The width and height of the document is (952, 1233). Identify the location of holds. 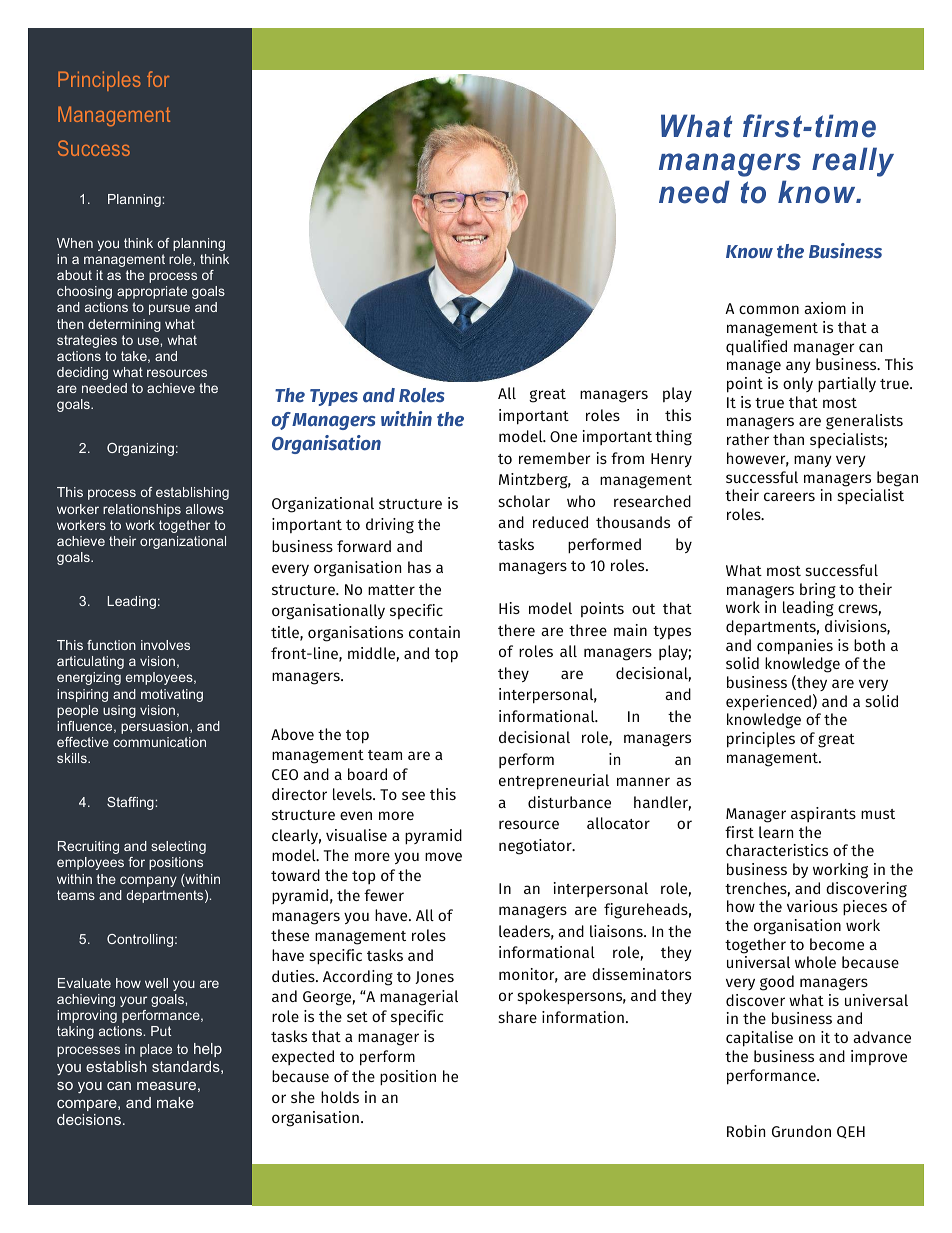
(340, 1097).
